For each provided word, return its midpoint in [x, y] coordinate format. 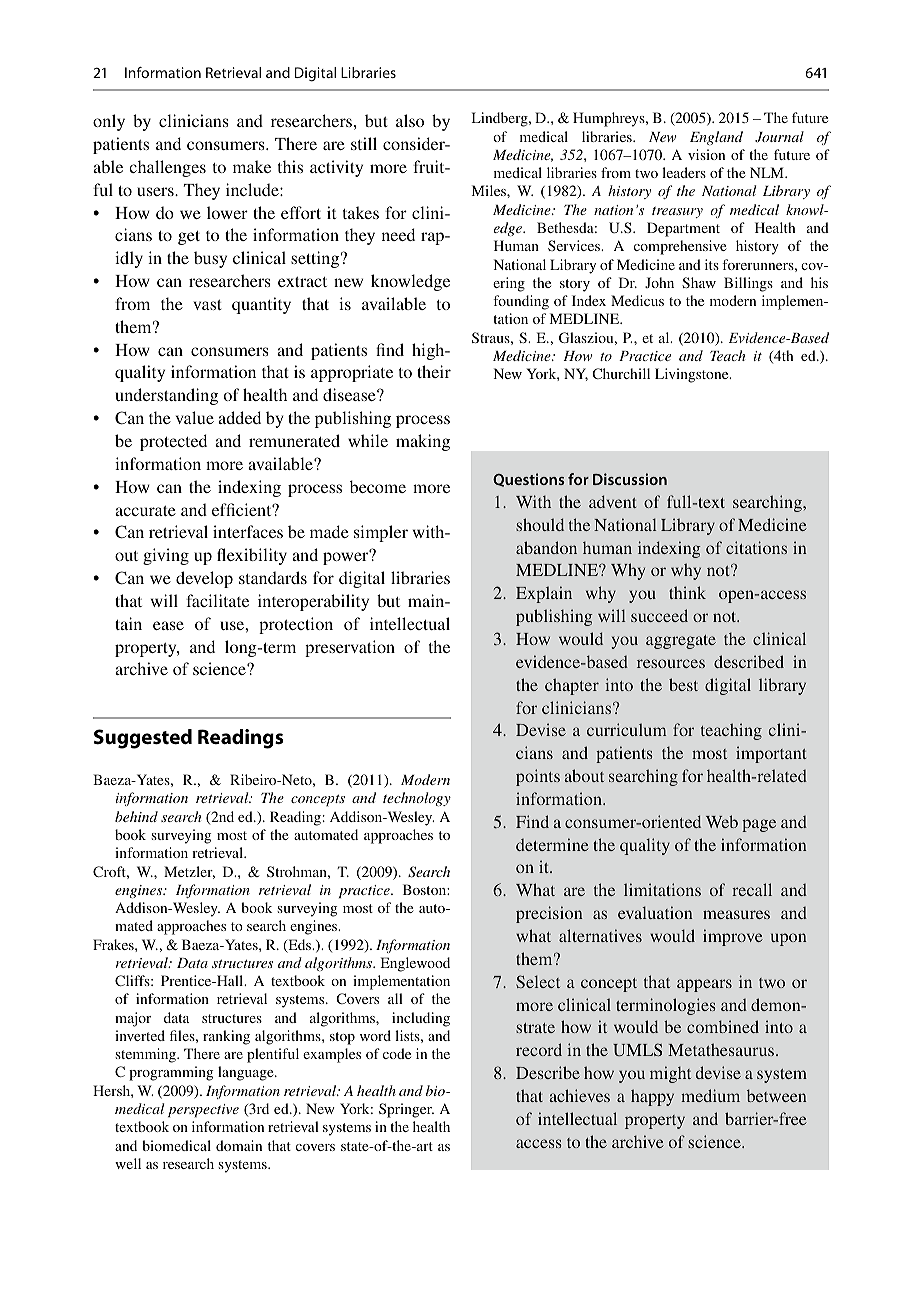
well [128, 1163]
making [423, 442]
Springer [406, 1110]
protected [173, 442]
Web [722, 821]
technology [417, 799]
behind [136, 816]
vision [706, 154]
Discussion [630, 479]
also [410, 120]
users [156, 191]
